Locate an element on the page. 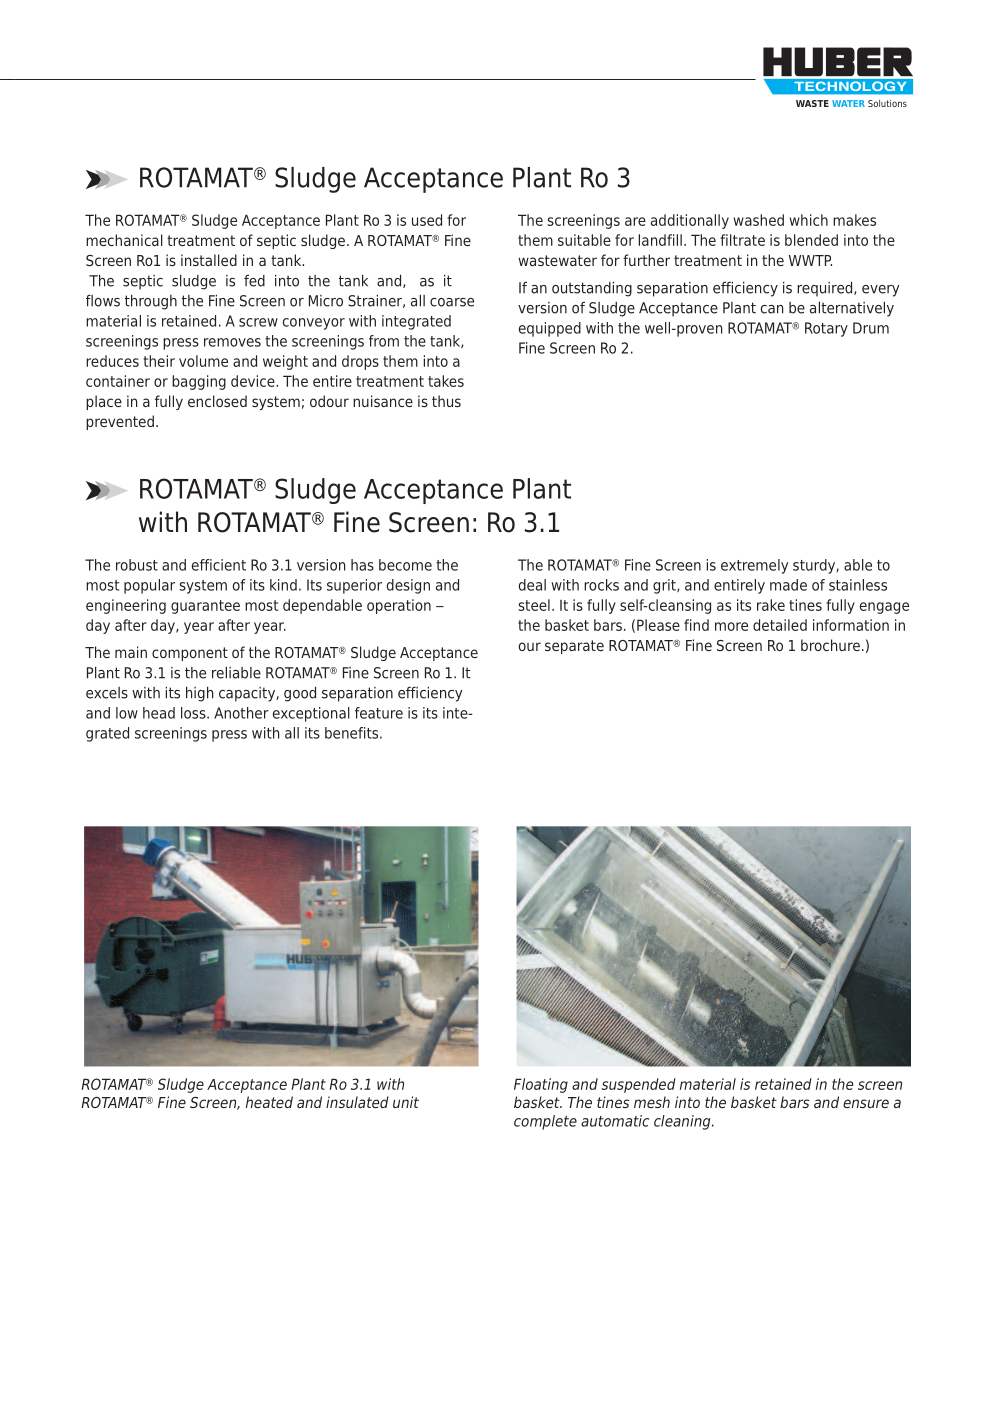  detailed is located at coordinates (780, 625).
